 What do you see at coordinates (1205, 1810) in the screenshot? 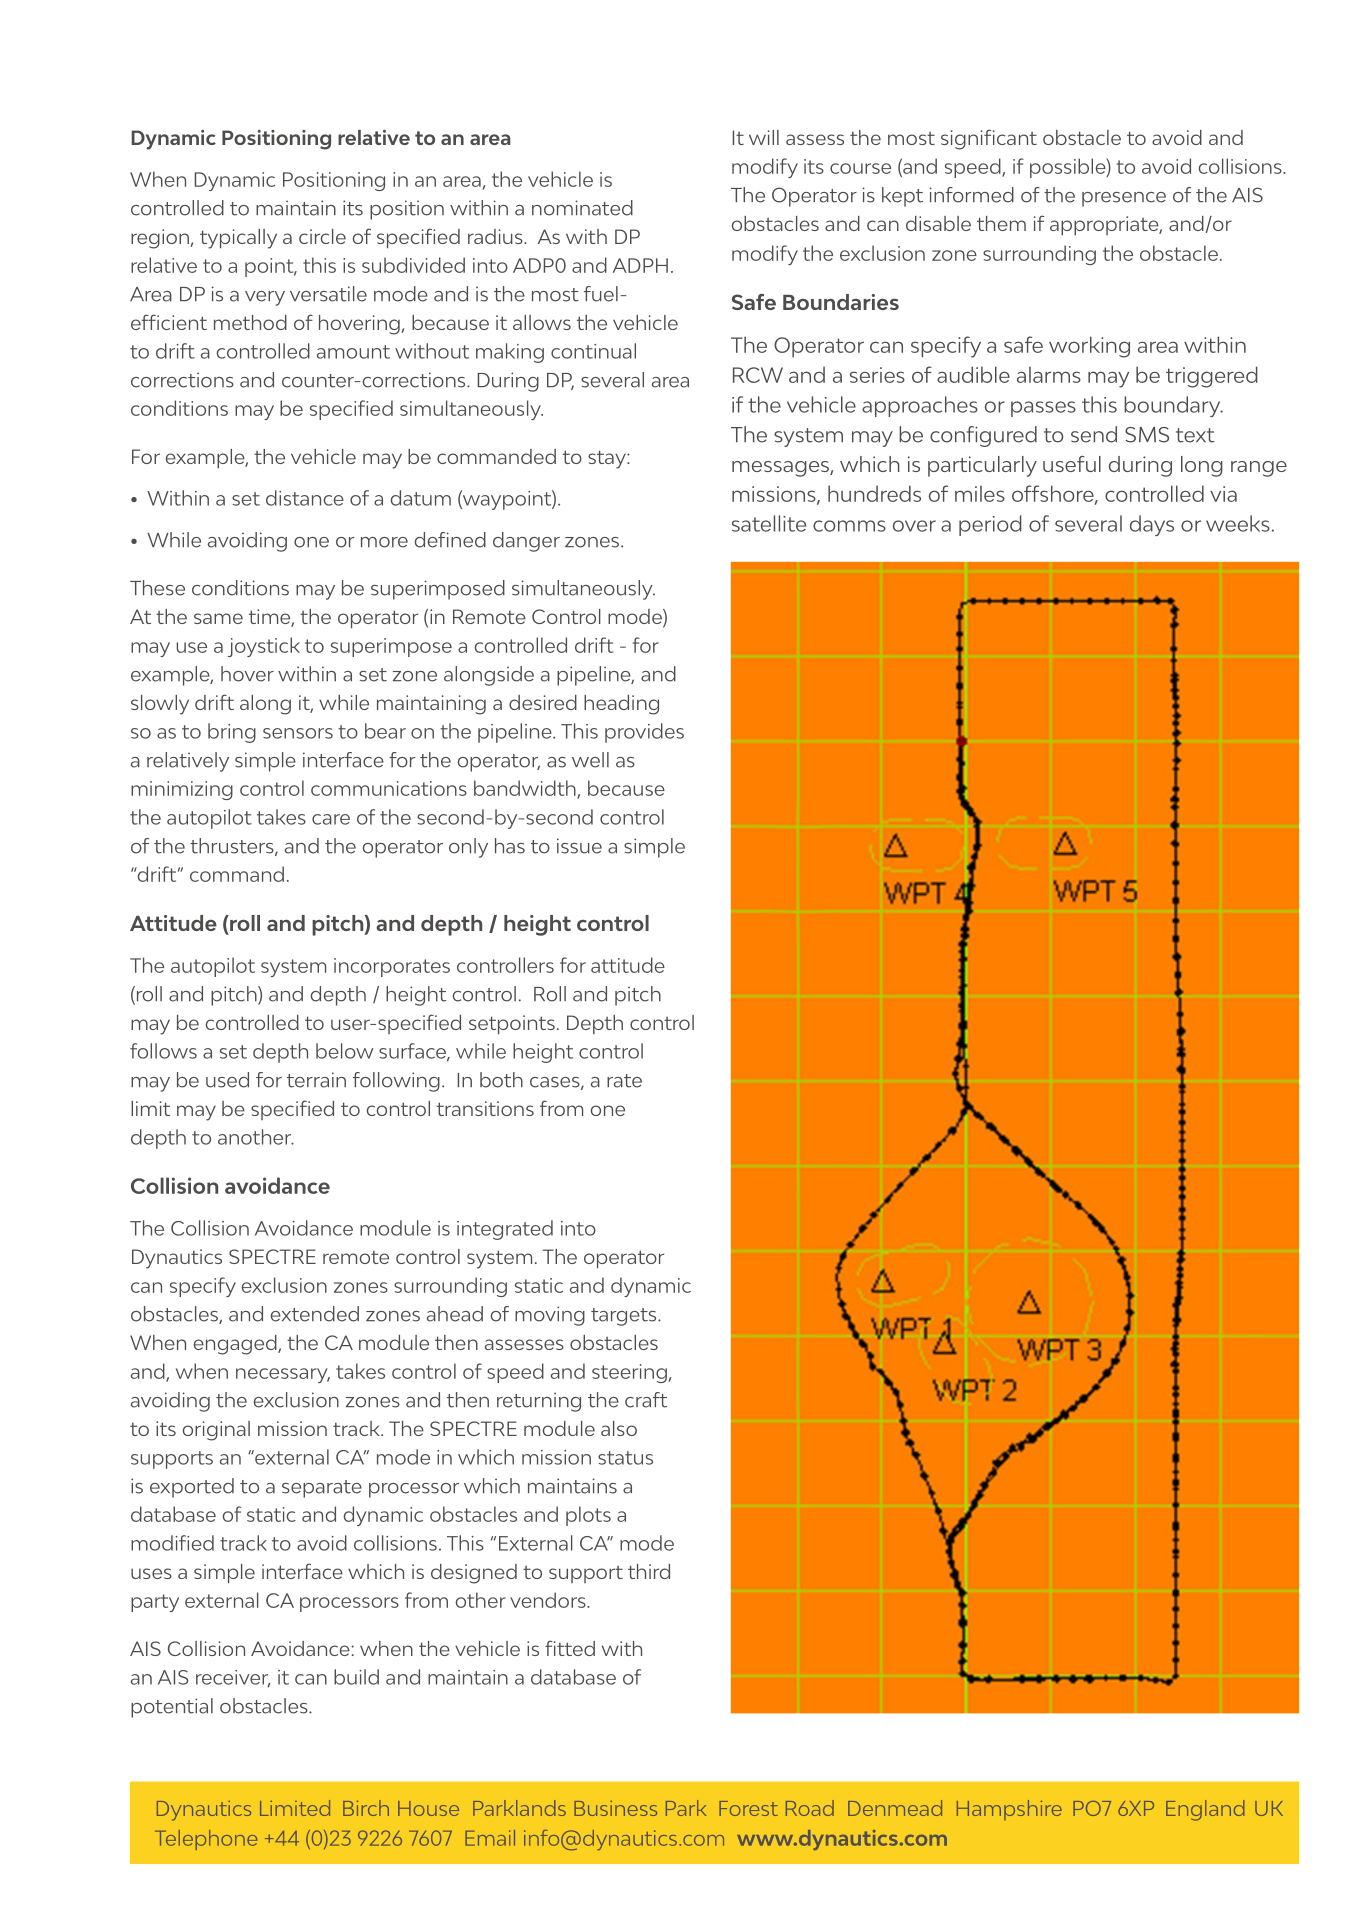
I see `England` at bounding box center [1205, 1810].
